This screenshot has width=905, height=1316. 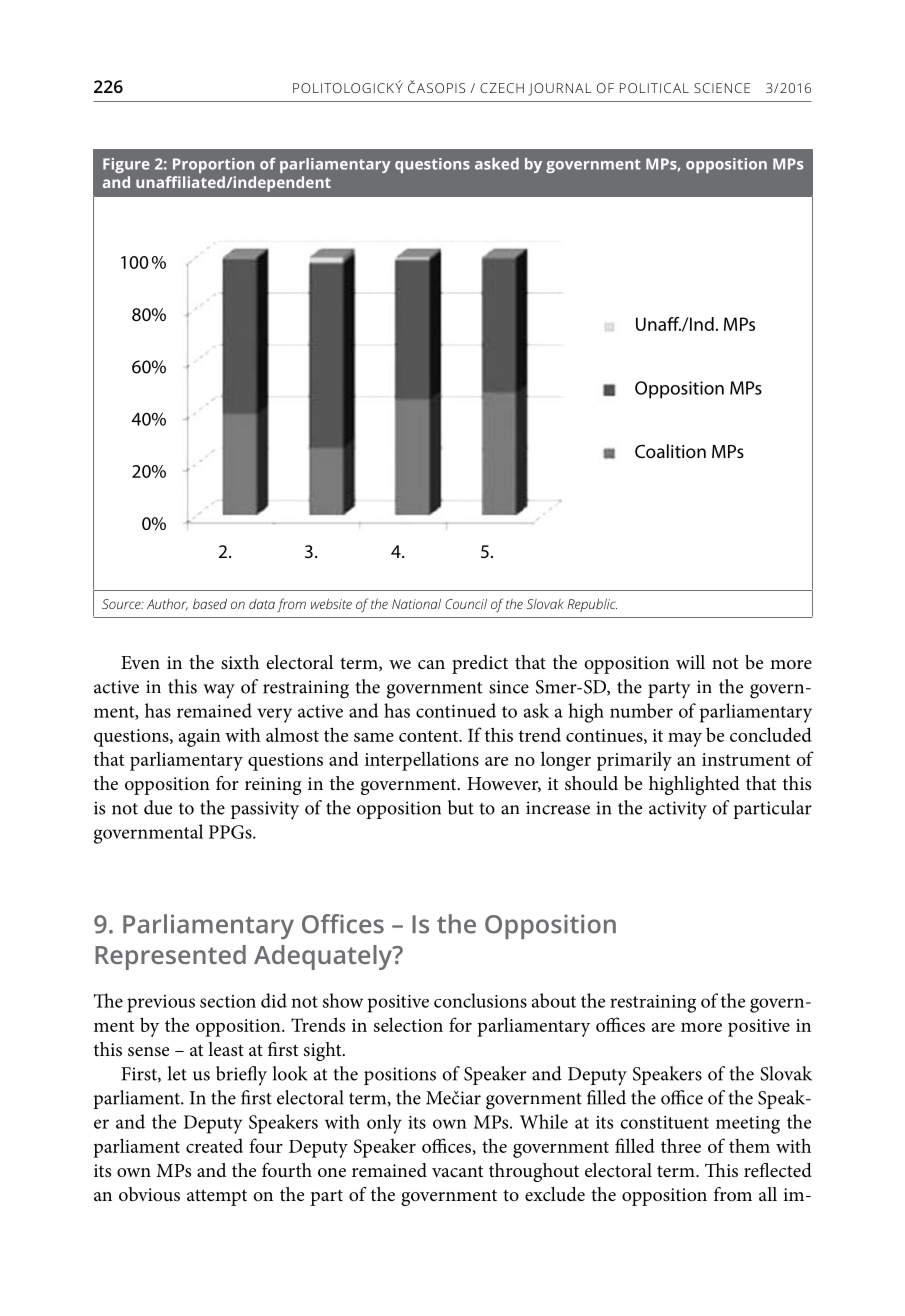 What do you see at coordinates (466, 604) in the screenshot?
I see `Council` at bounding box center [466, 604].
